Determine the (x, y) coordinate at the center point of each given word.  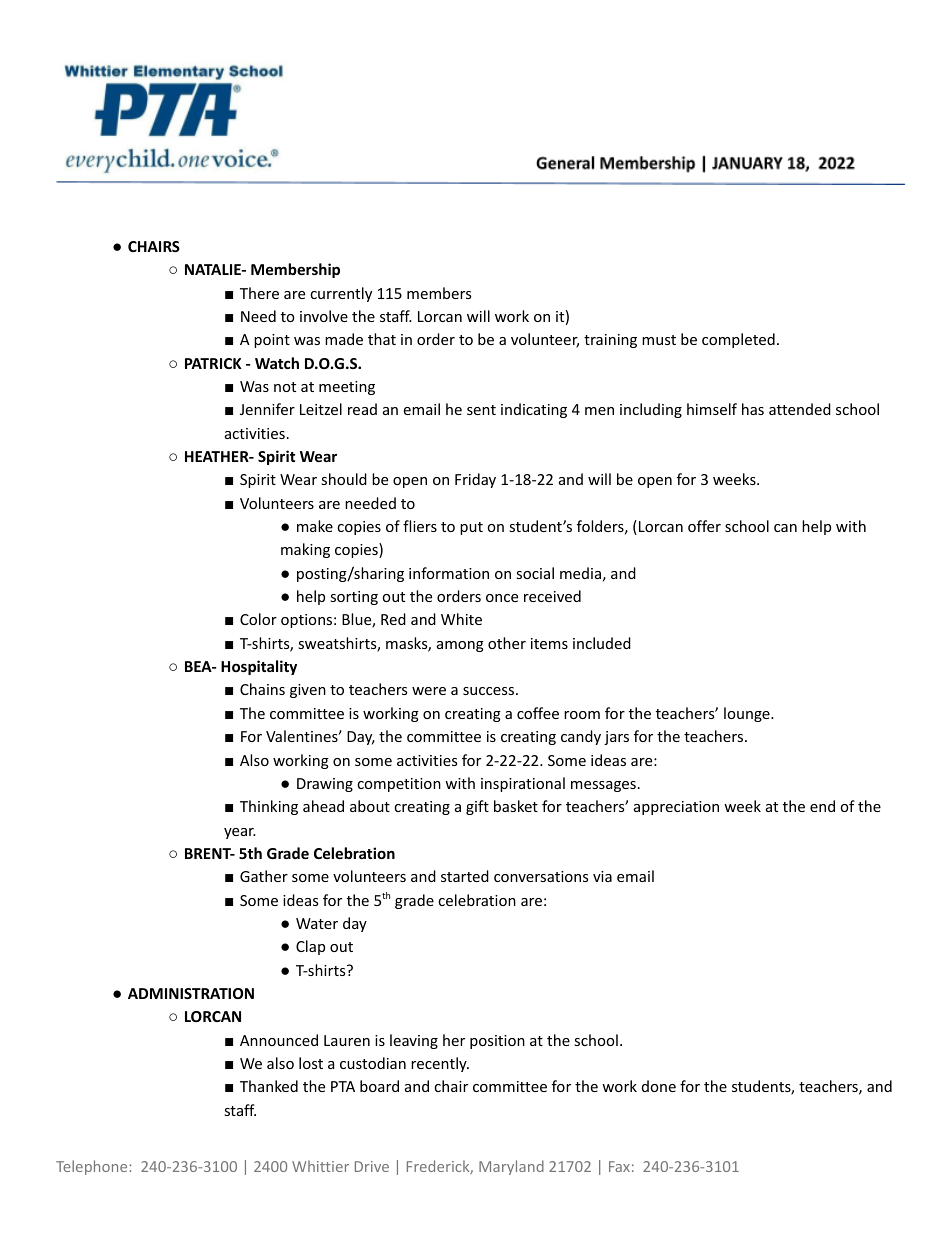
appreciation (676, 808)
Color (258, 619)
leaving (414, 1041)
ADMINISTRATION (191, 993)
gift (477, 807)
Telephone (93, 1167)
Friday (475, 480)
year (240, 833)
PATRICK (213, 363)
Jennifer (267, 409)
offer (704, 526)
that (382, 339)
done (659, 1086)
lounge (748, 714)
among (460, 646)
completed (738, 340)
